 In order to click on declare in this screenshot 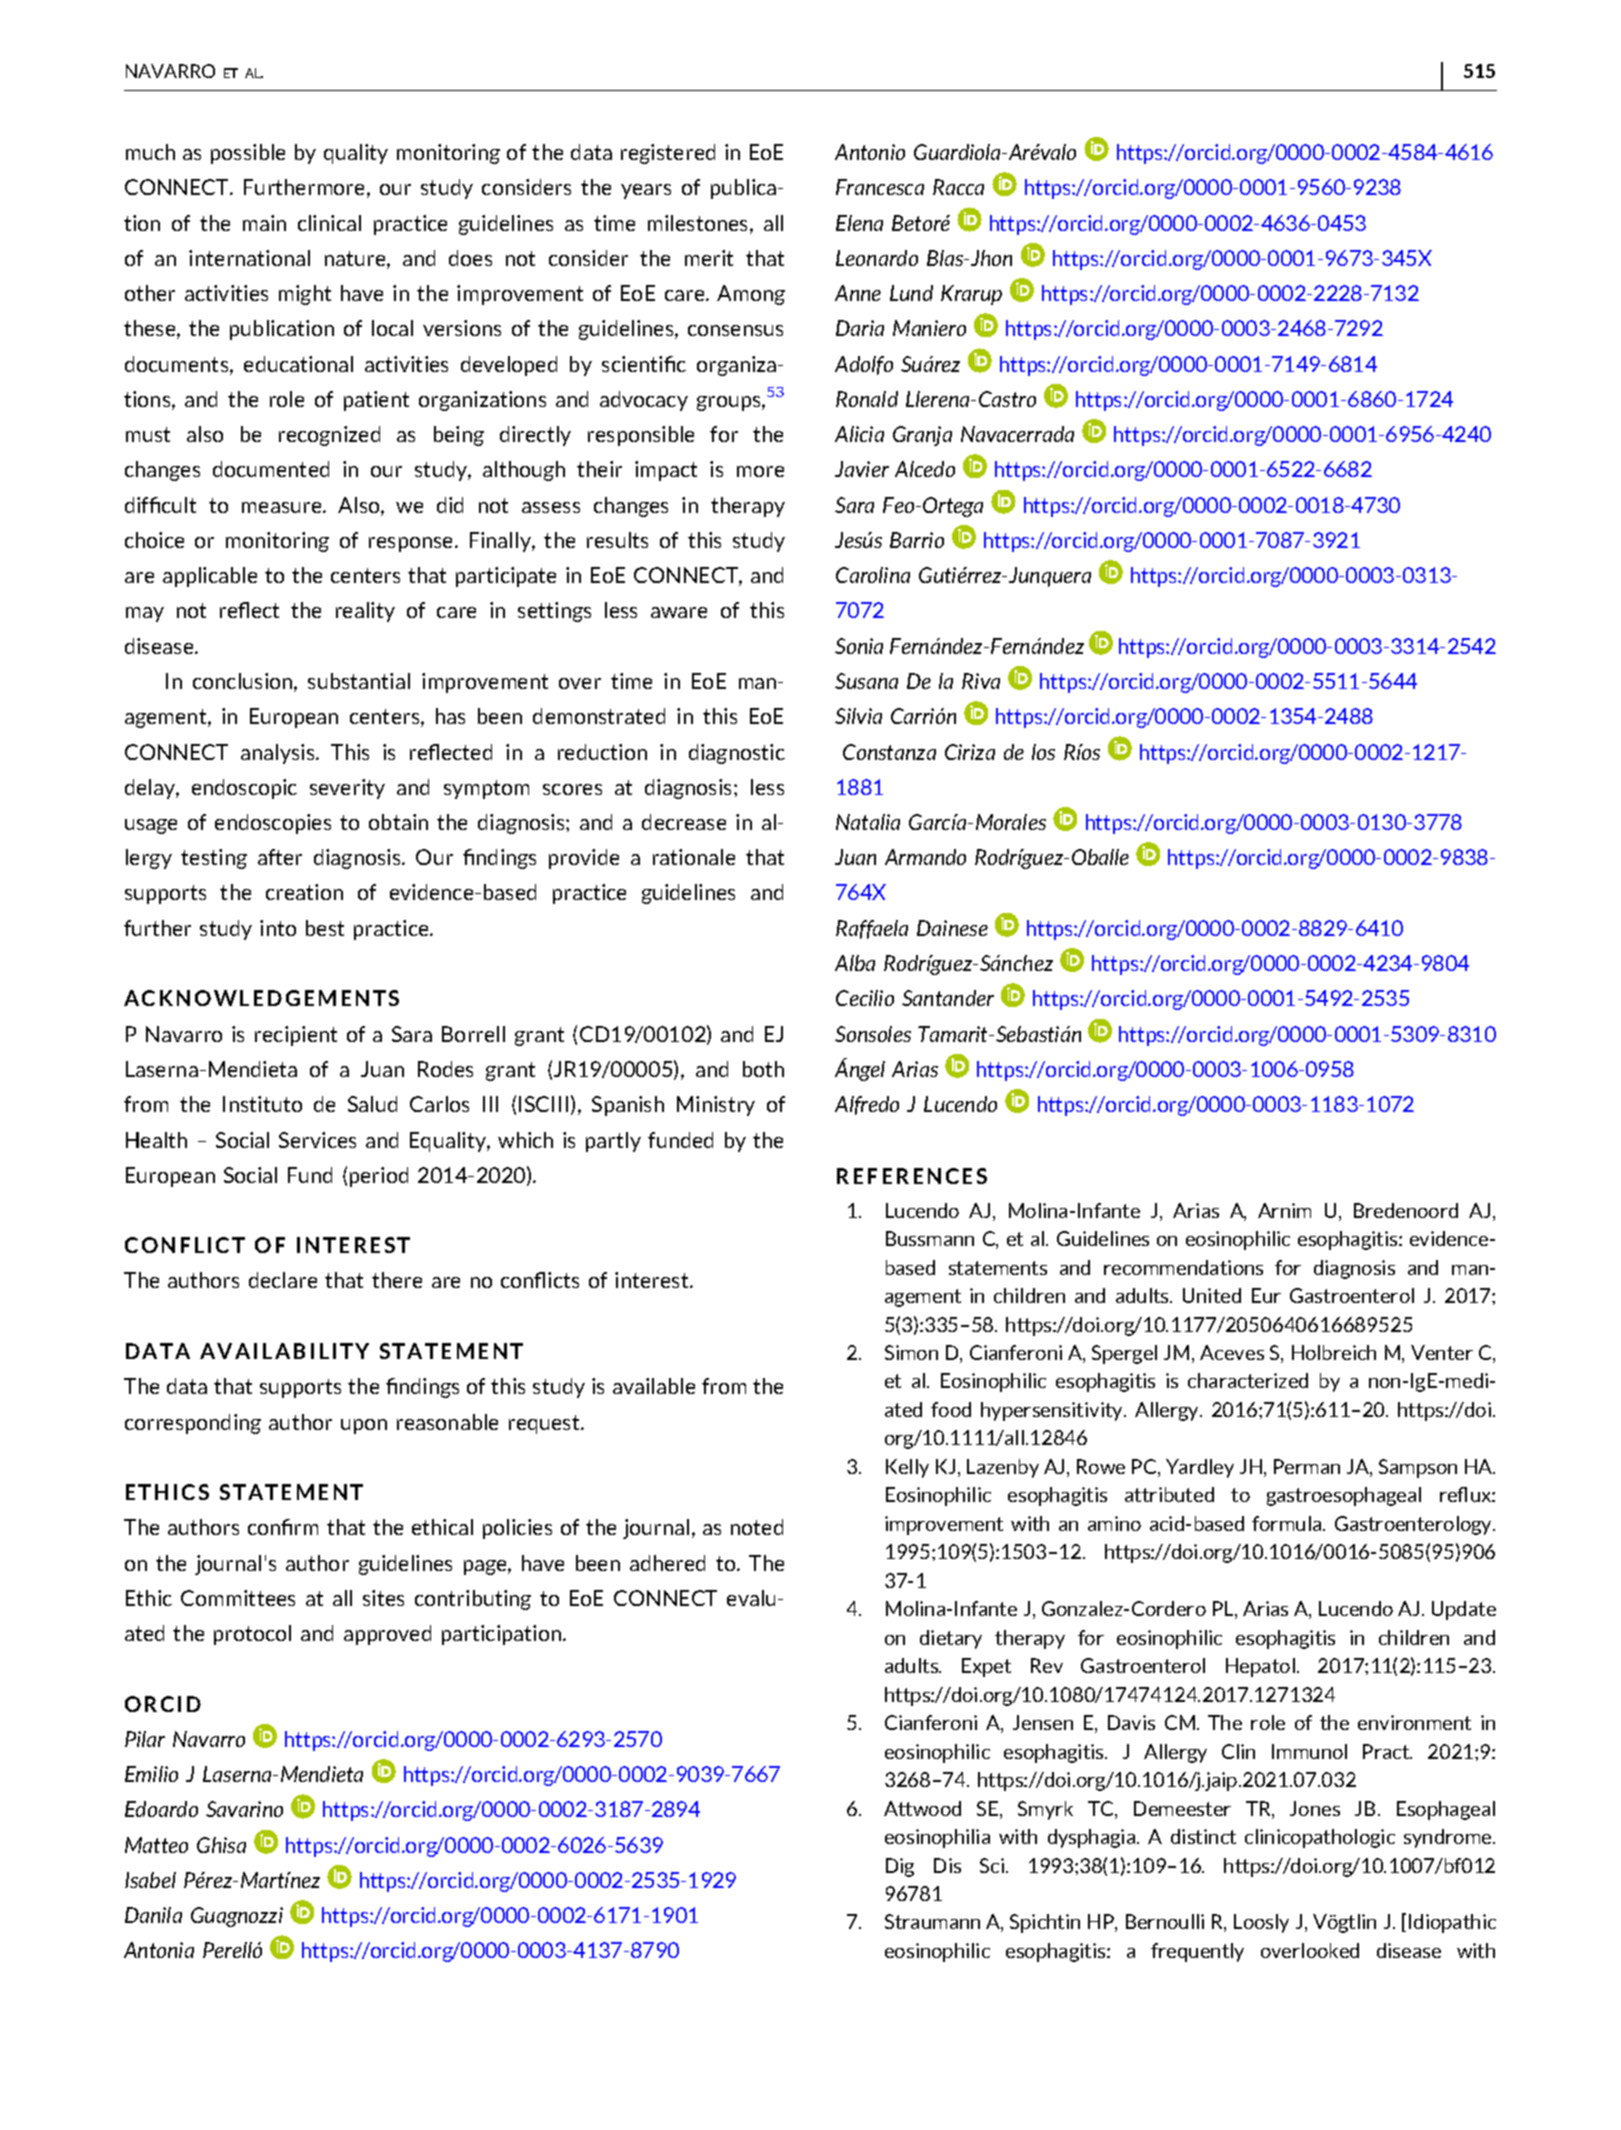, I will do `click(283, 1280)`.
